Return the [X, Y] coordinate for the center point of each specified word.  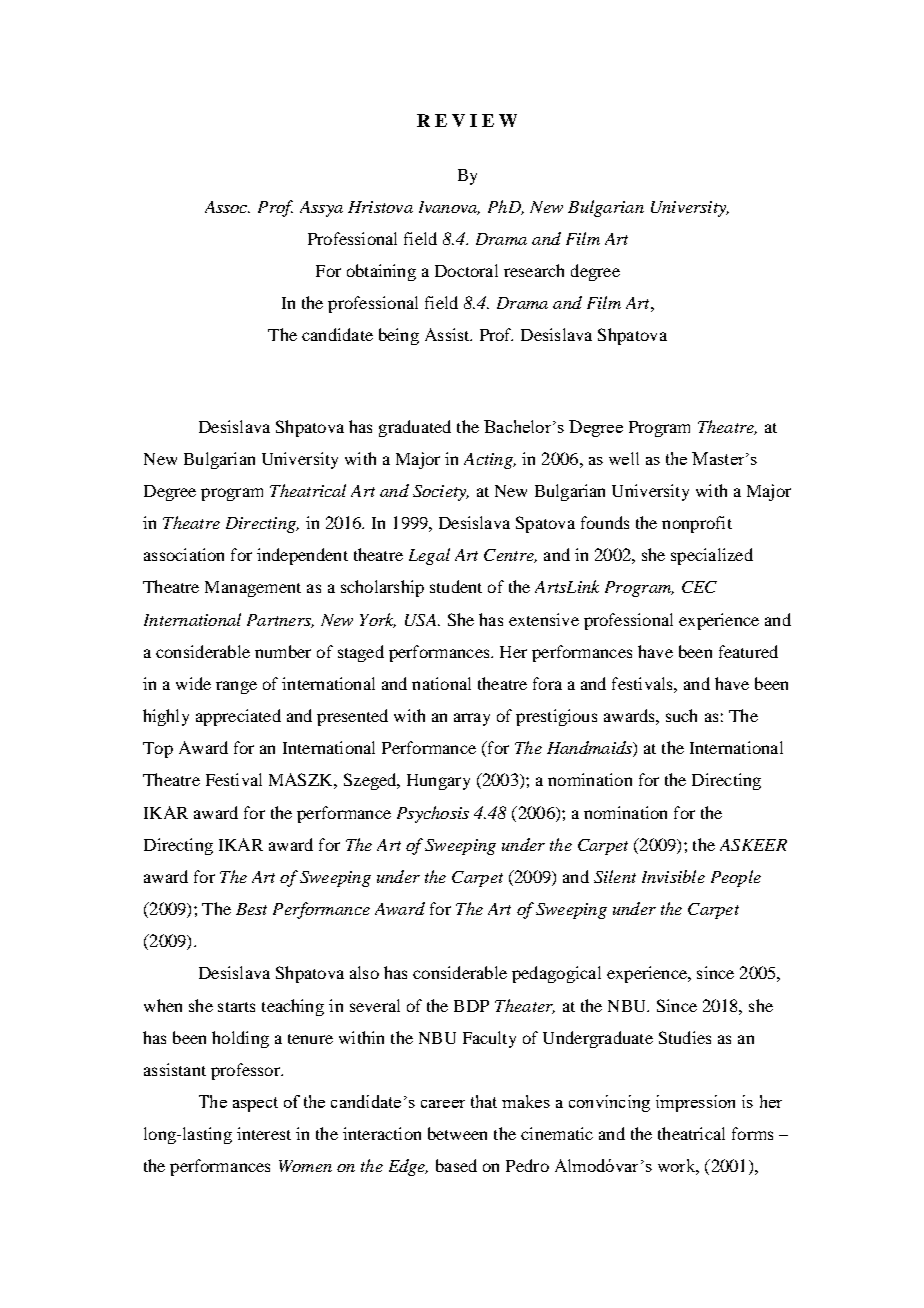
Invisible [673, 876]
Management [253, 589]
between [457, 1133]
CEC [699, 587]
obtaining [381, 272]
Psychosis [433, 814]
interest [264, 1133]
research [534, 270]
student [456, 586]
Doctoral [466, 270]
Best [251, 909]
